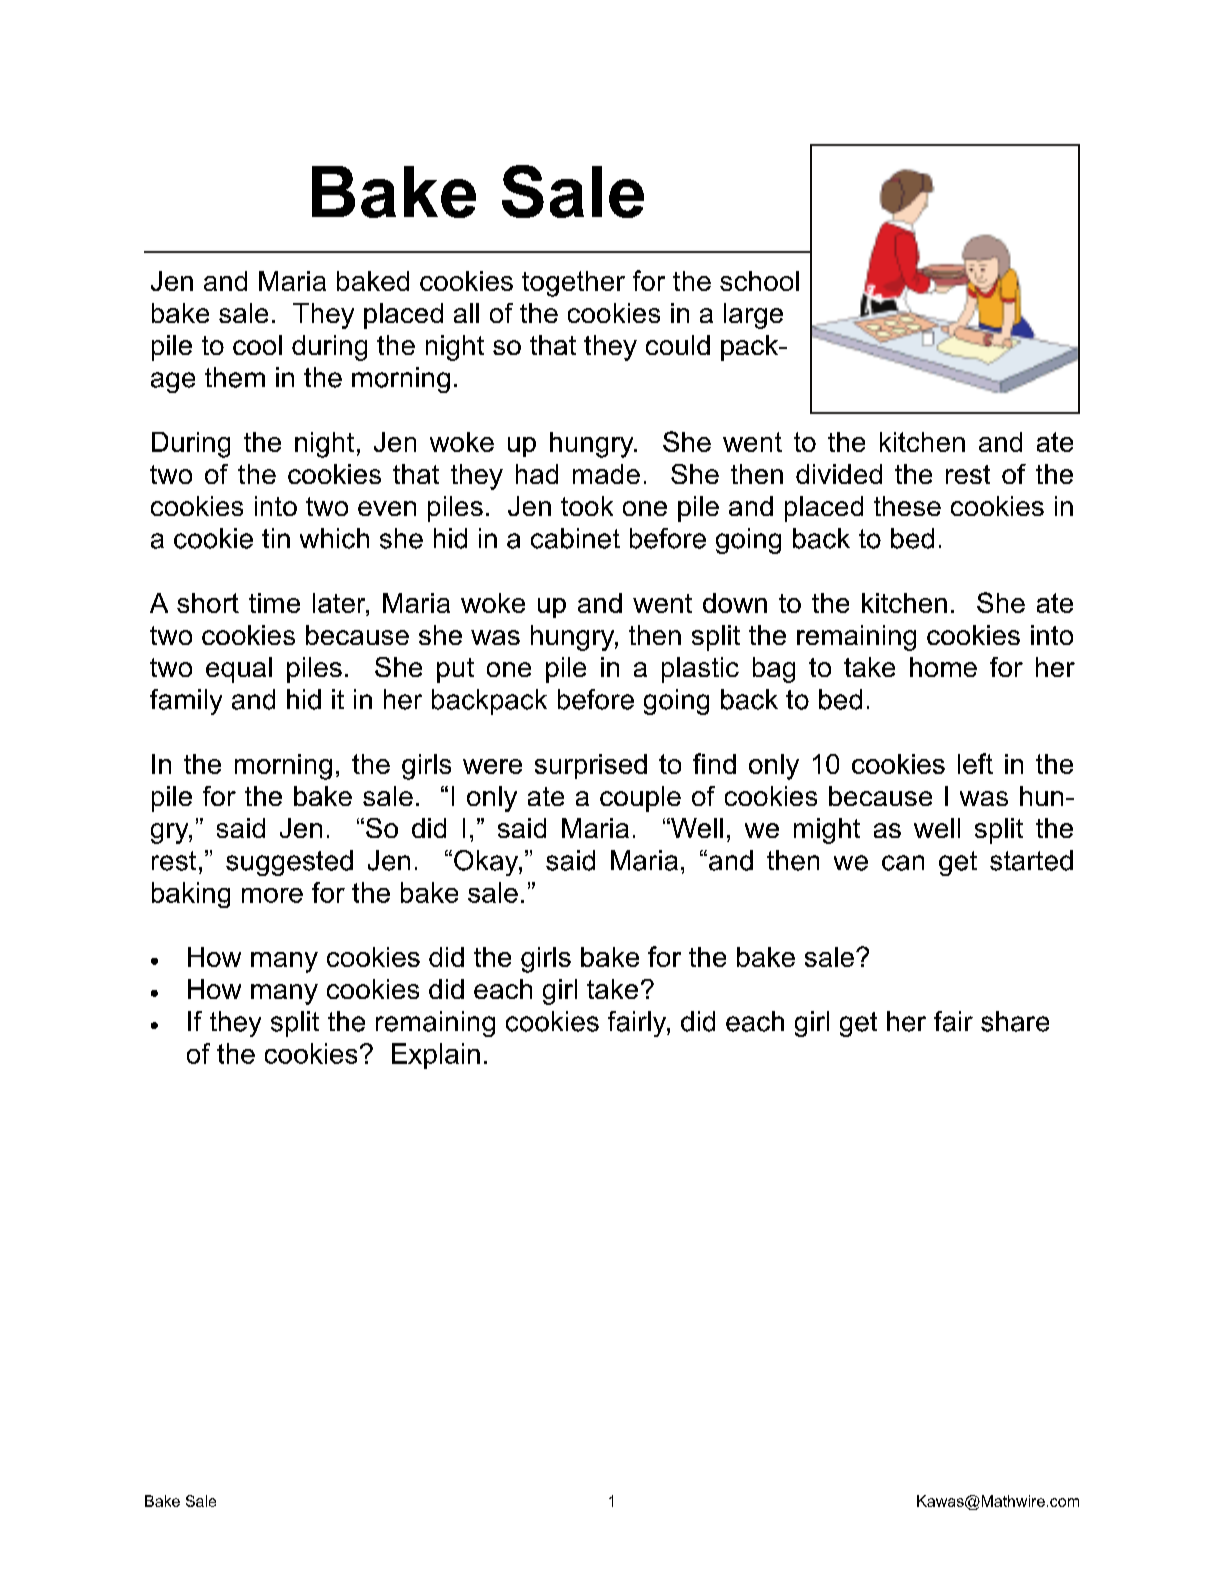 This screenshot has width=1224, height=1584. What do you see at coordinates (903, 863) in the screenshot?
I see `can` at bounding box center [903, 863].
